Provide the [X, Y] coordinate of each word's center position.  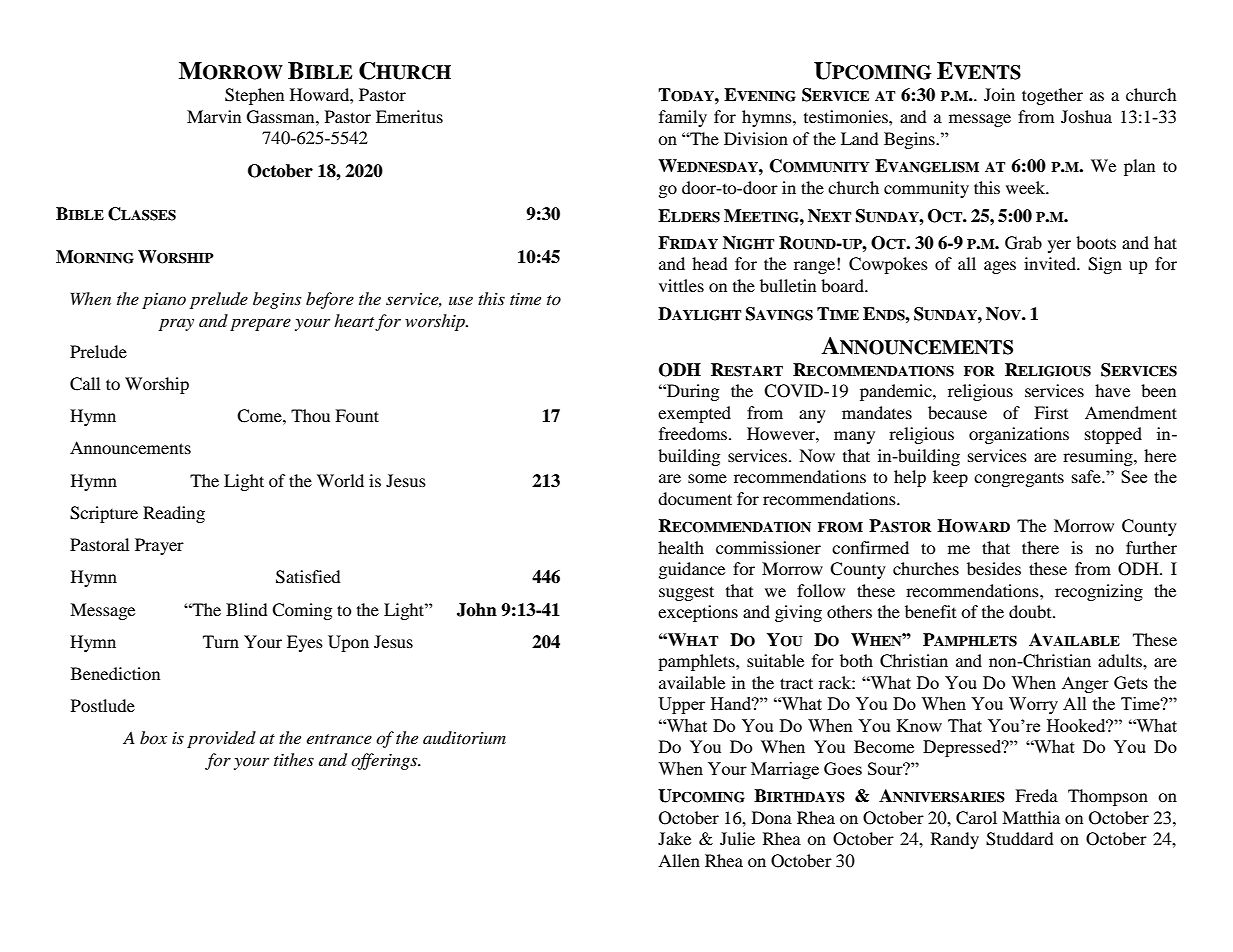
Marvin [214, 116]
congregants [1019, 479]
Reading [174, 514]
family [683, 118]
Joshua [1086, 116]
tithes [294, 759]
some [707, 478]
